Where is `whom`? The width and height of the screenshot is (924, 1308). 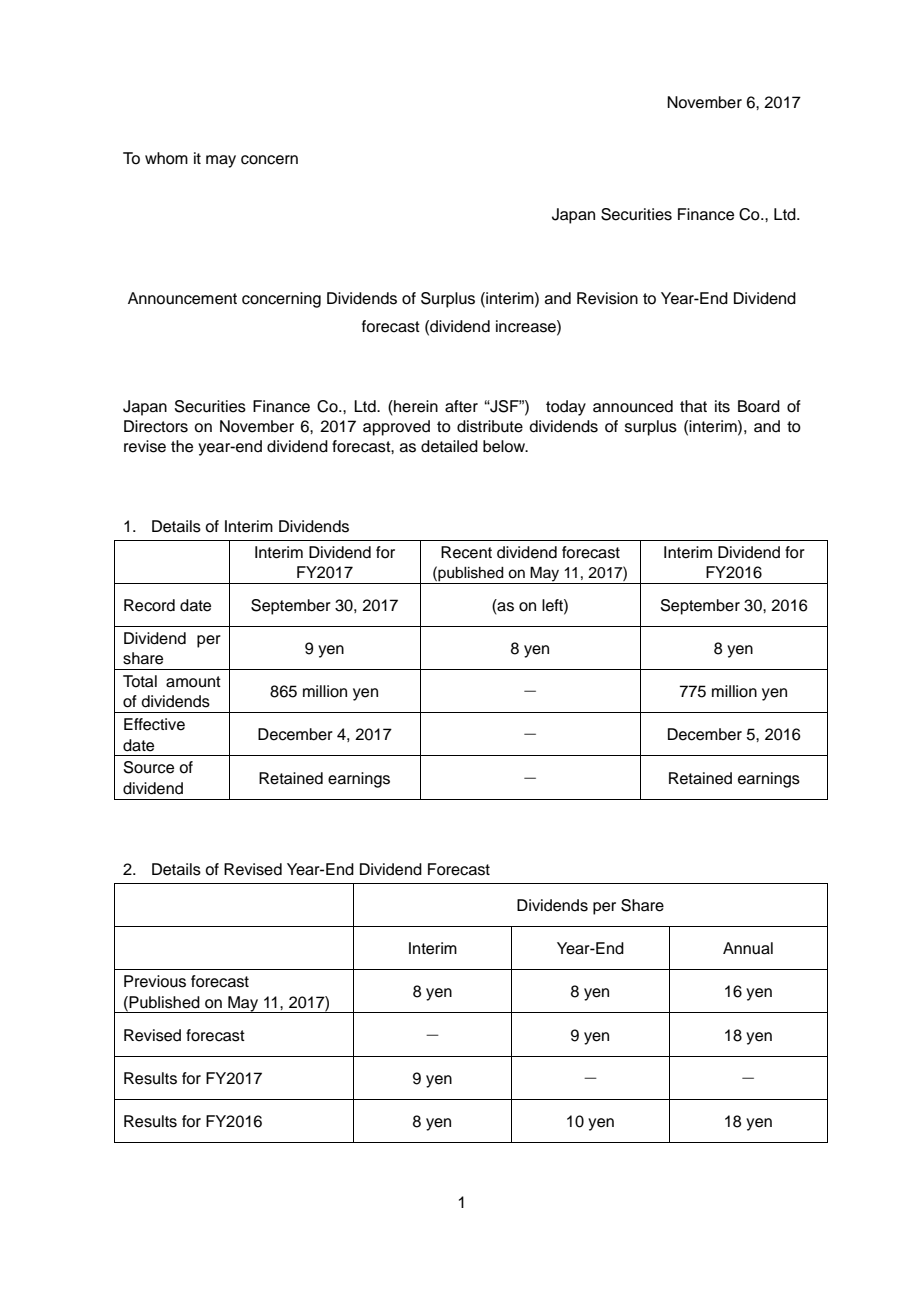
whom is located at coordinates (166, 158).
